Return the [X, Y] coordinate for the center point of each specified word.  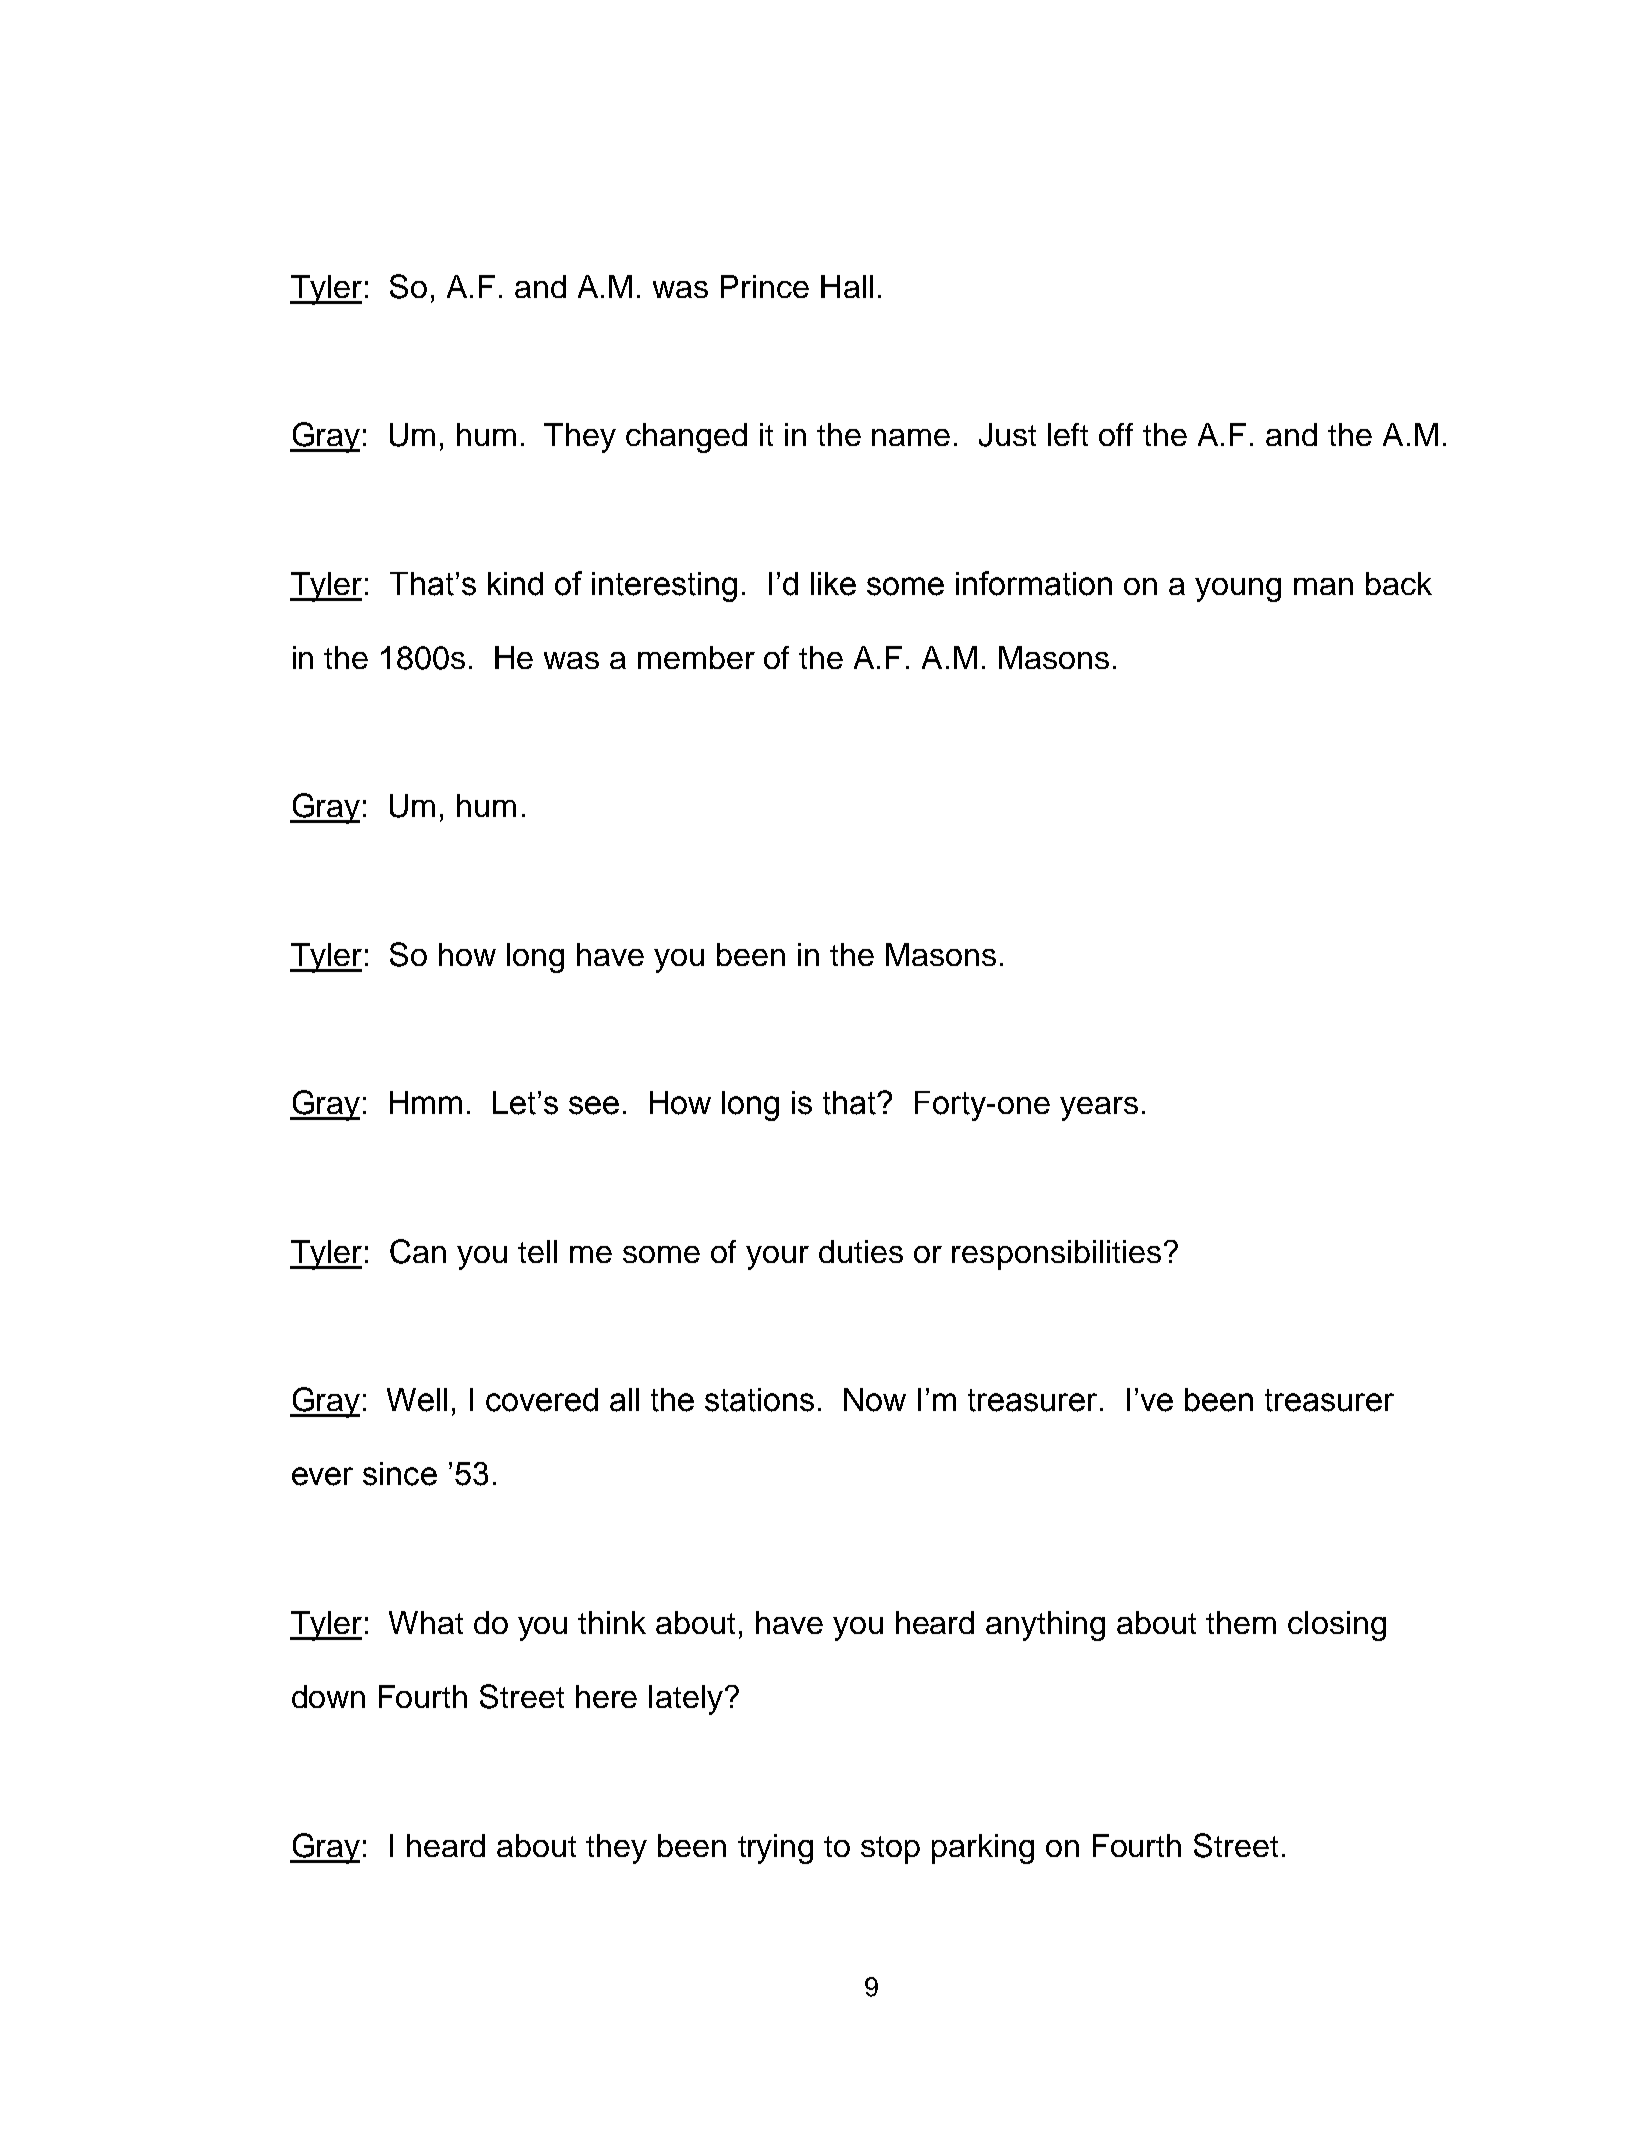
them [1241, 1622]
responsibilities [1056, 1255]
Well [417, 1400]
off [1116, 434]
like [833, 584]
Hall [847, 286]
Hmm [426, 1102]
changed [686, 438]
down [328, 1696]
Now [875, 1400]
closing [1337, 1626]
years [1099, 1109]
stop [890, 1850]
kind [515, 584]
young [1238, 590]
